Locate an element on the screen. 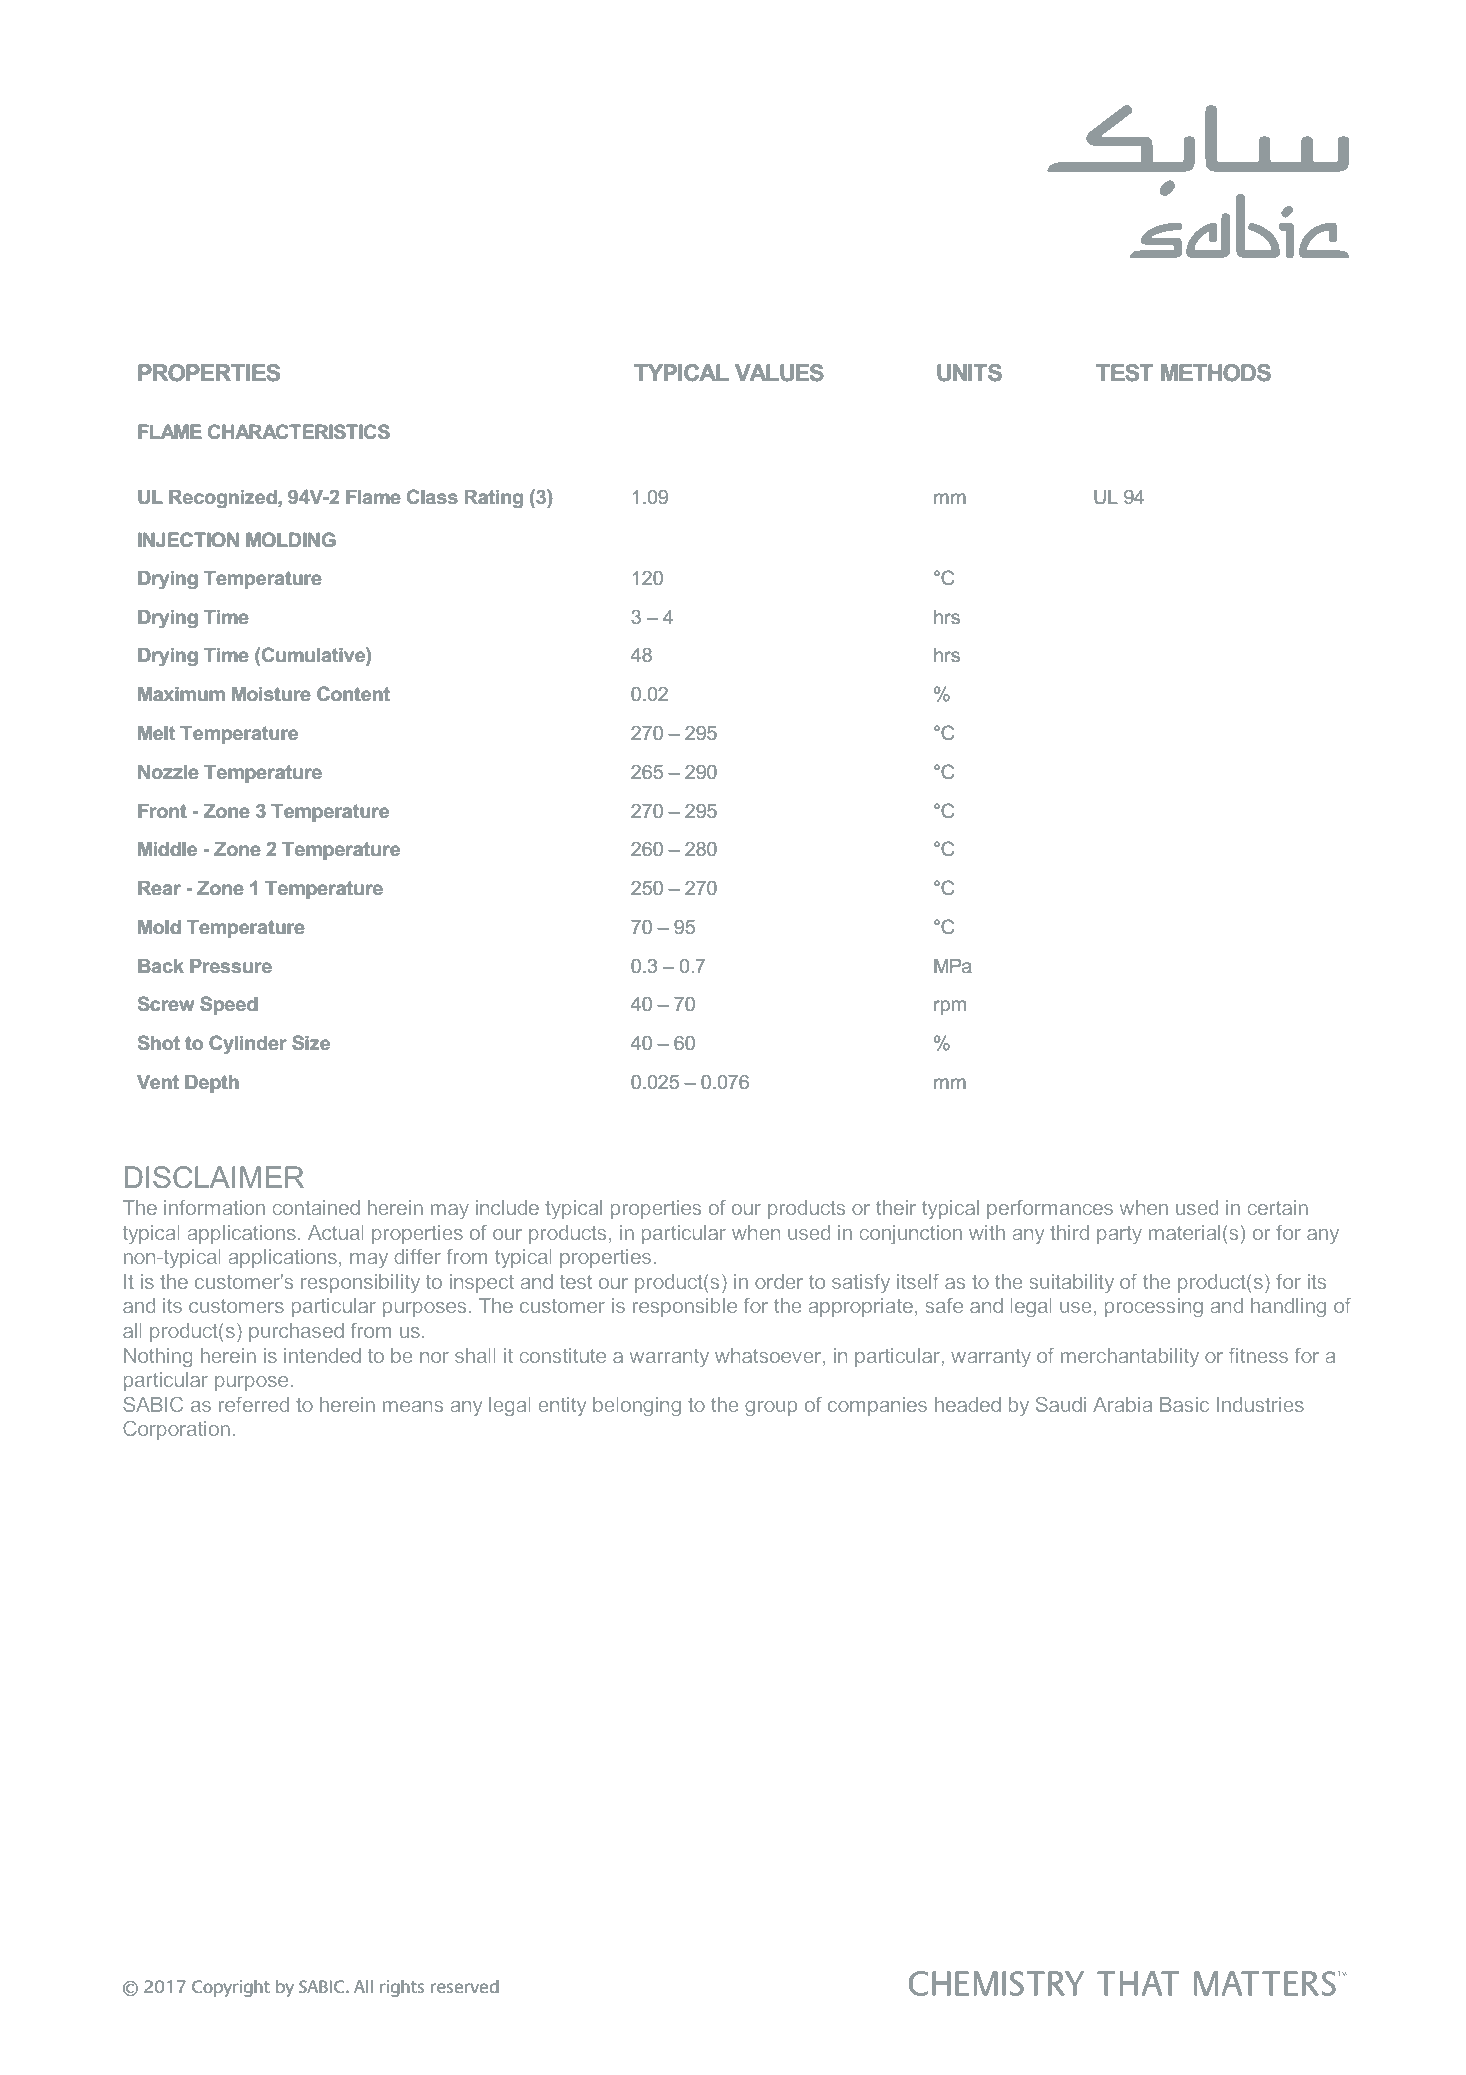 This screenshot has width=1466, height=2075. CHARACTERISTICS is located at coordinates (299, 431).
